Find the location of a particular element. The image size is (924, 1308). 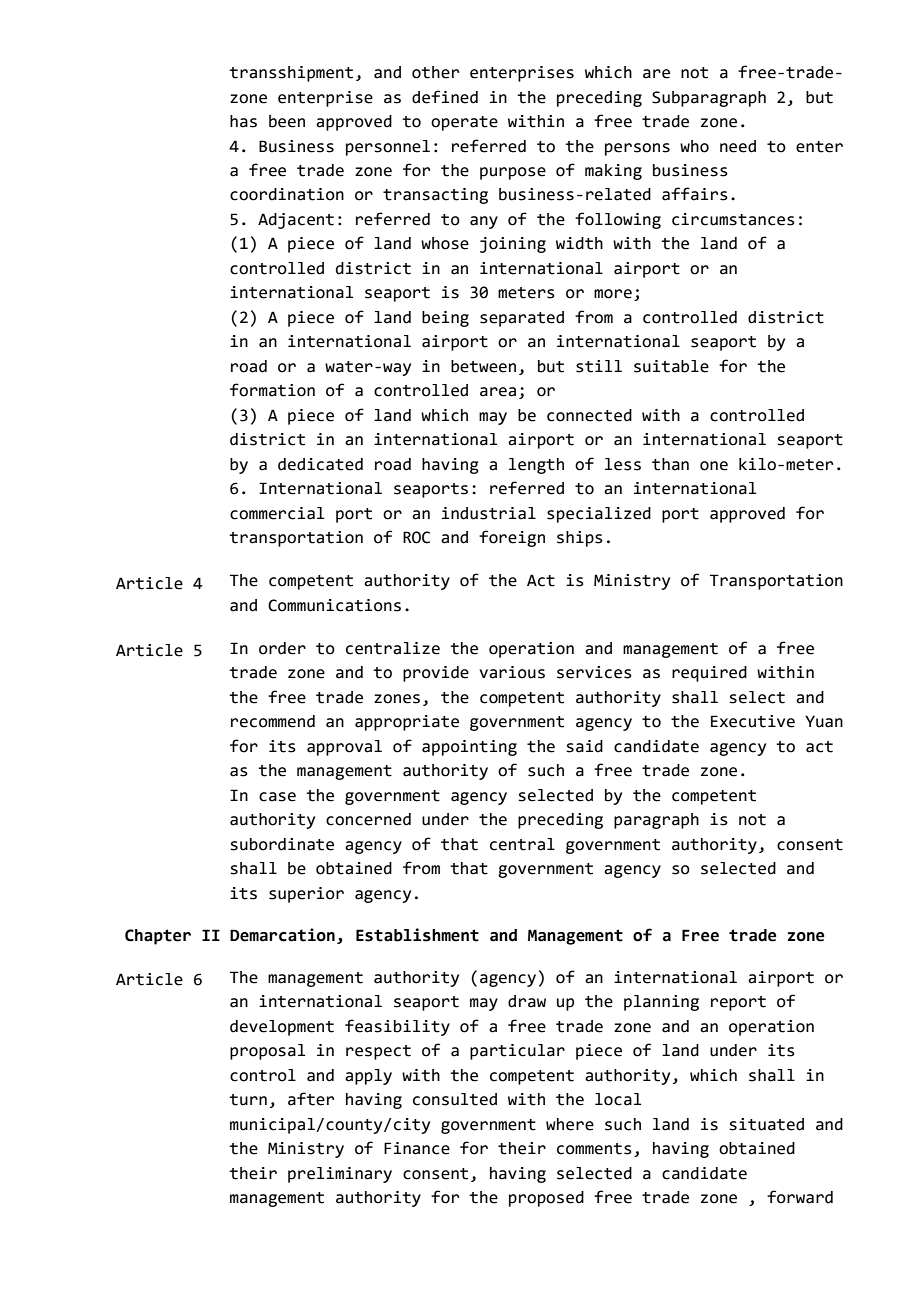

case is located at coordinates (277, 797).
